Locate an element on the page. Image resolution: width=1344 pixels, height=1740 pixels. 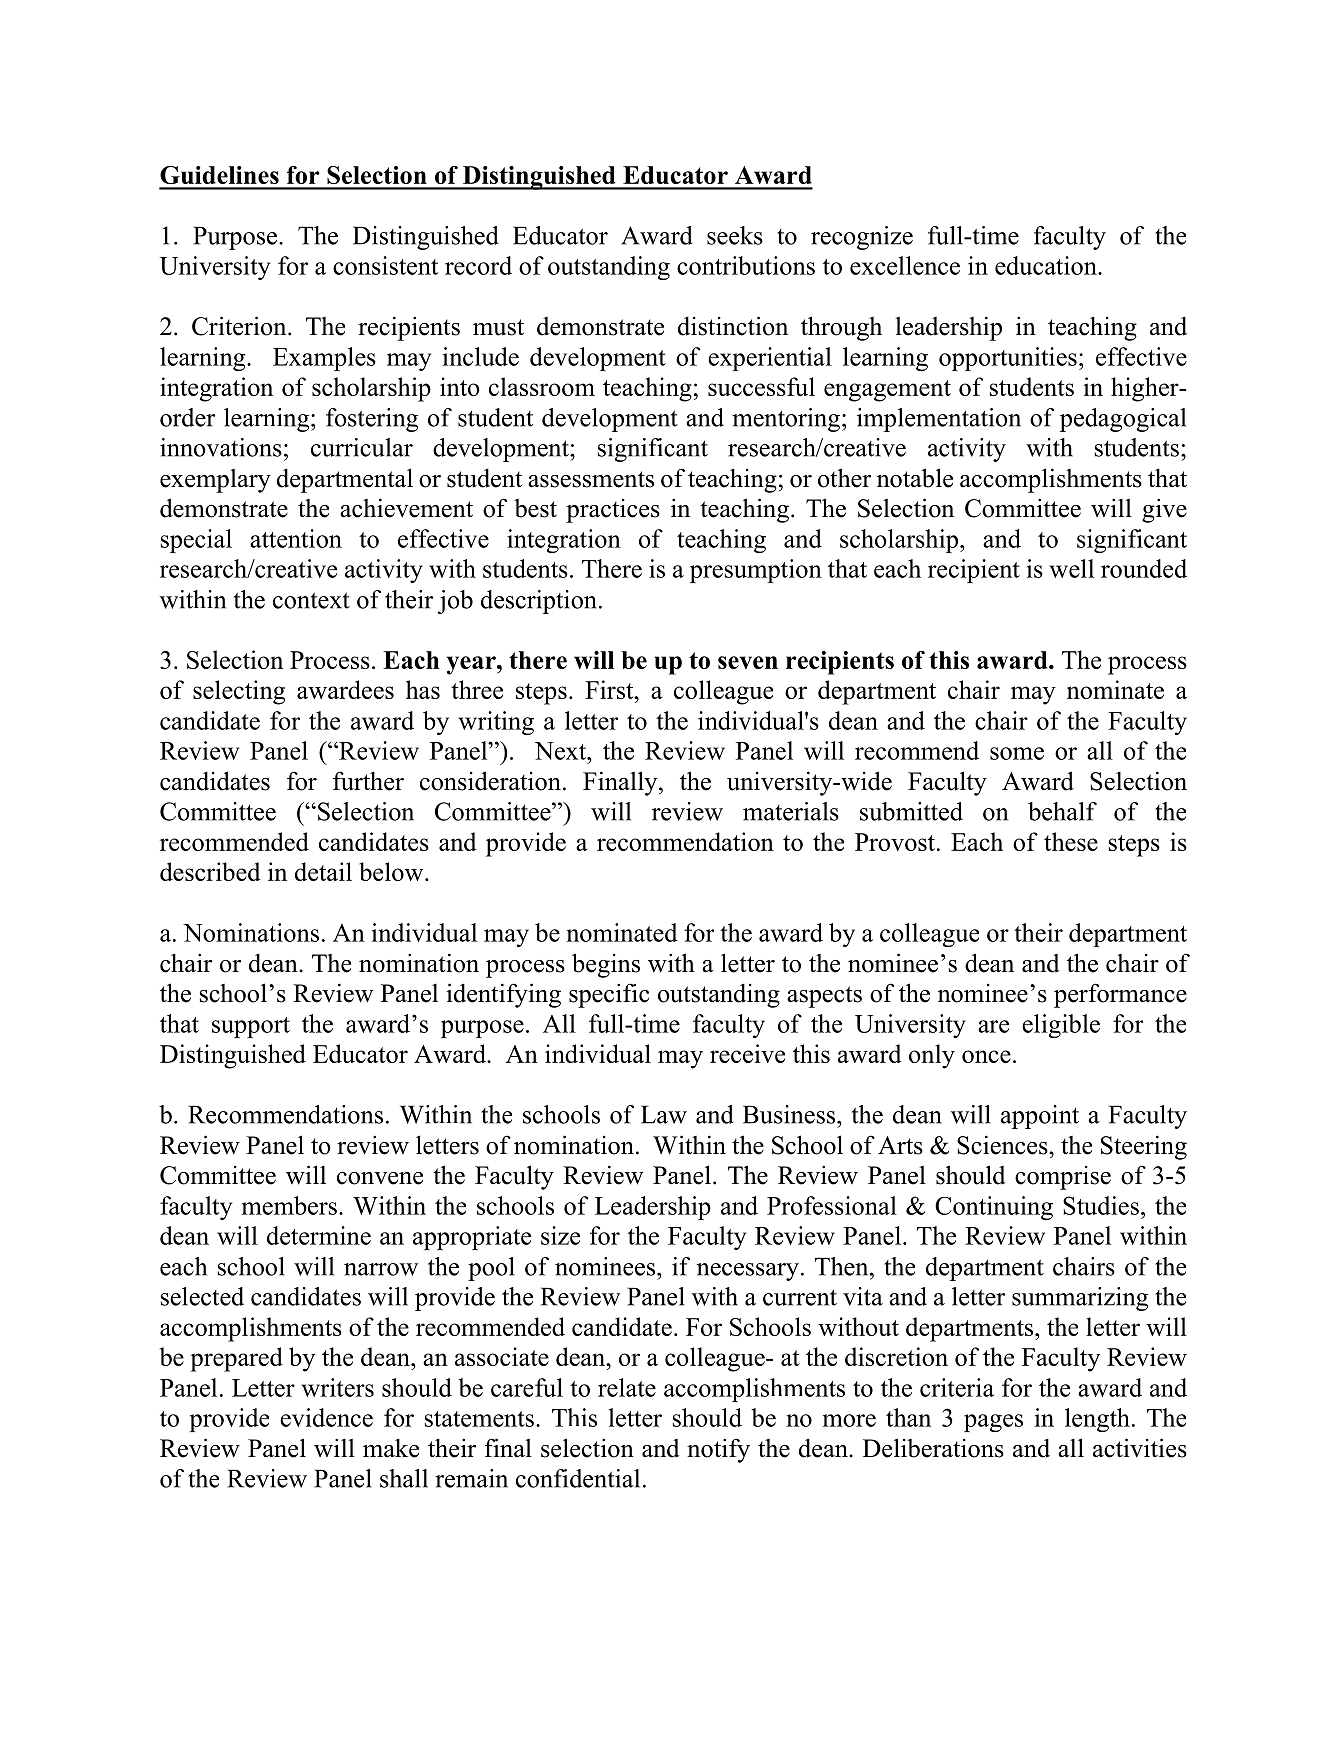
support is located at coordinates (251, 1027).
